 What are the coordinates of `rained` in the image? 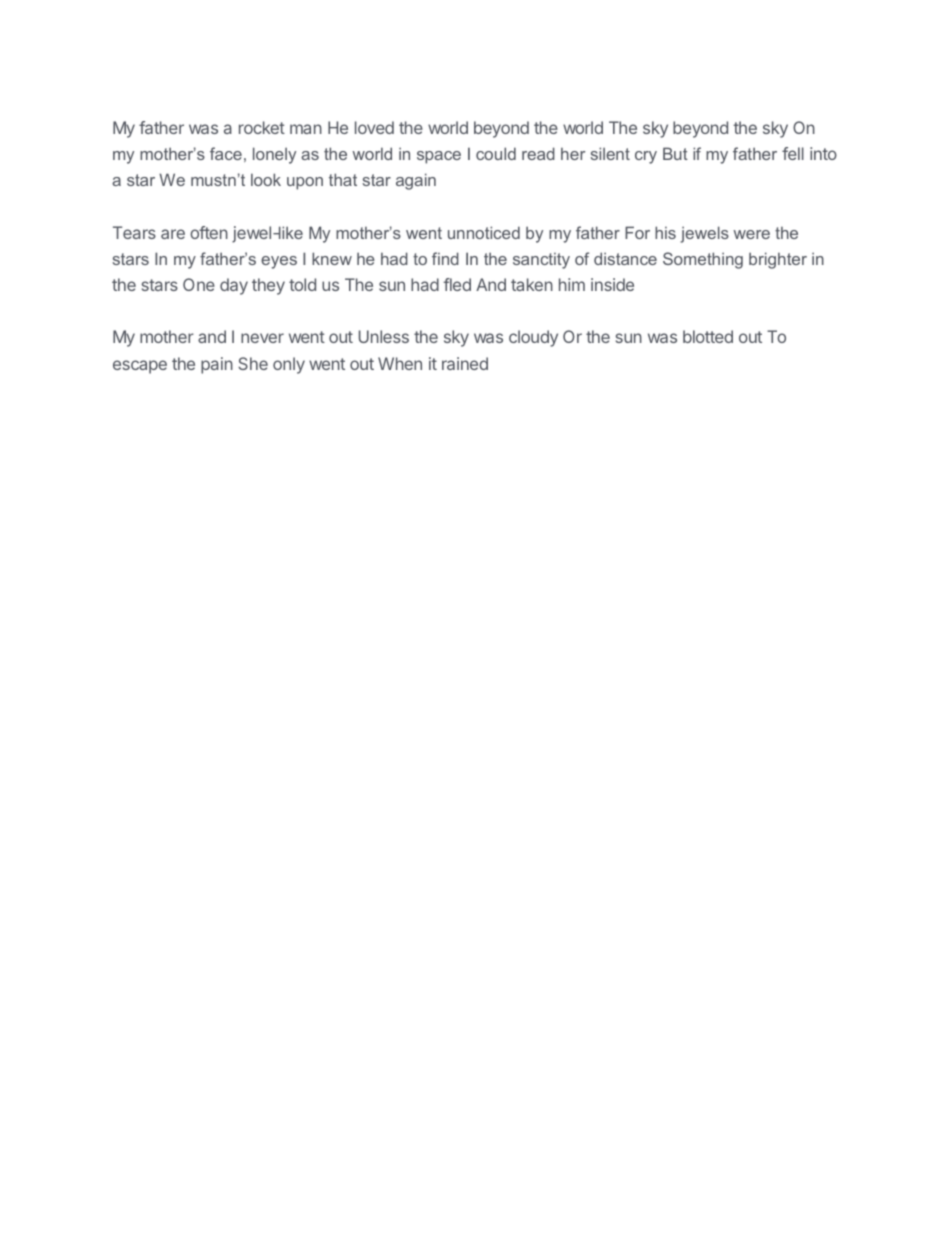 It's located at (465, 363).
